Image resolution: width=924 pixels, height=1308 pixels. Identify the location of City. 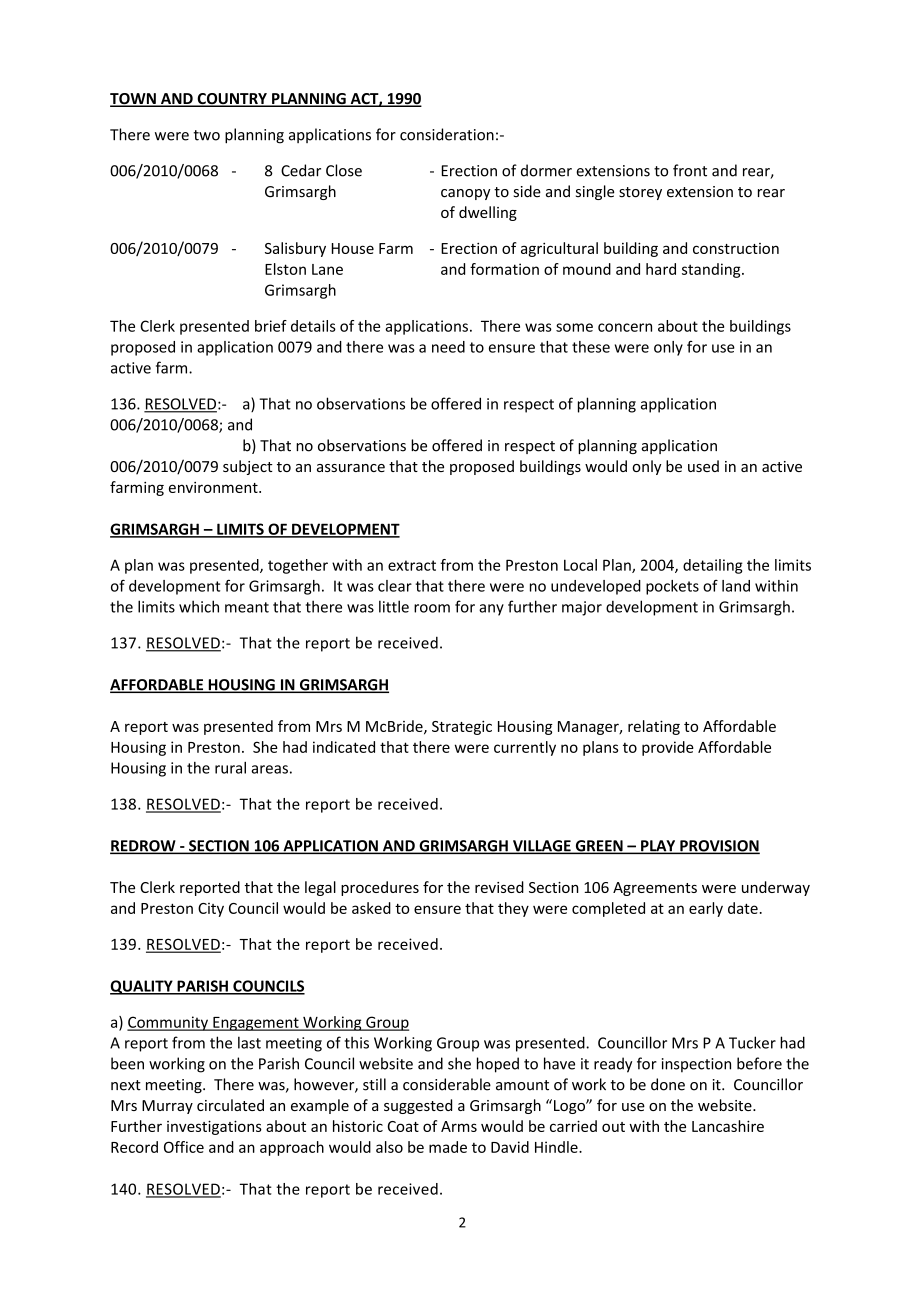
(211, 910).
